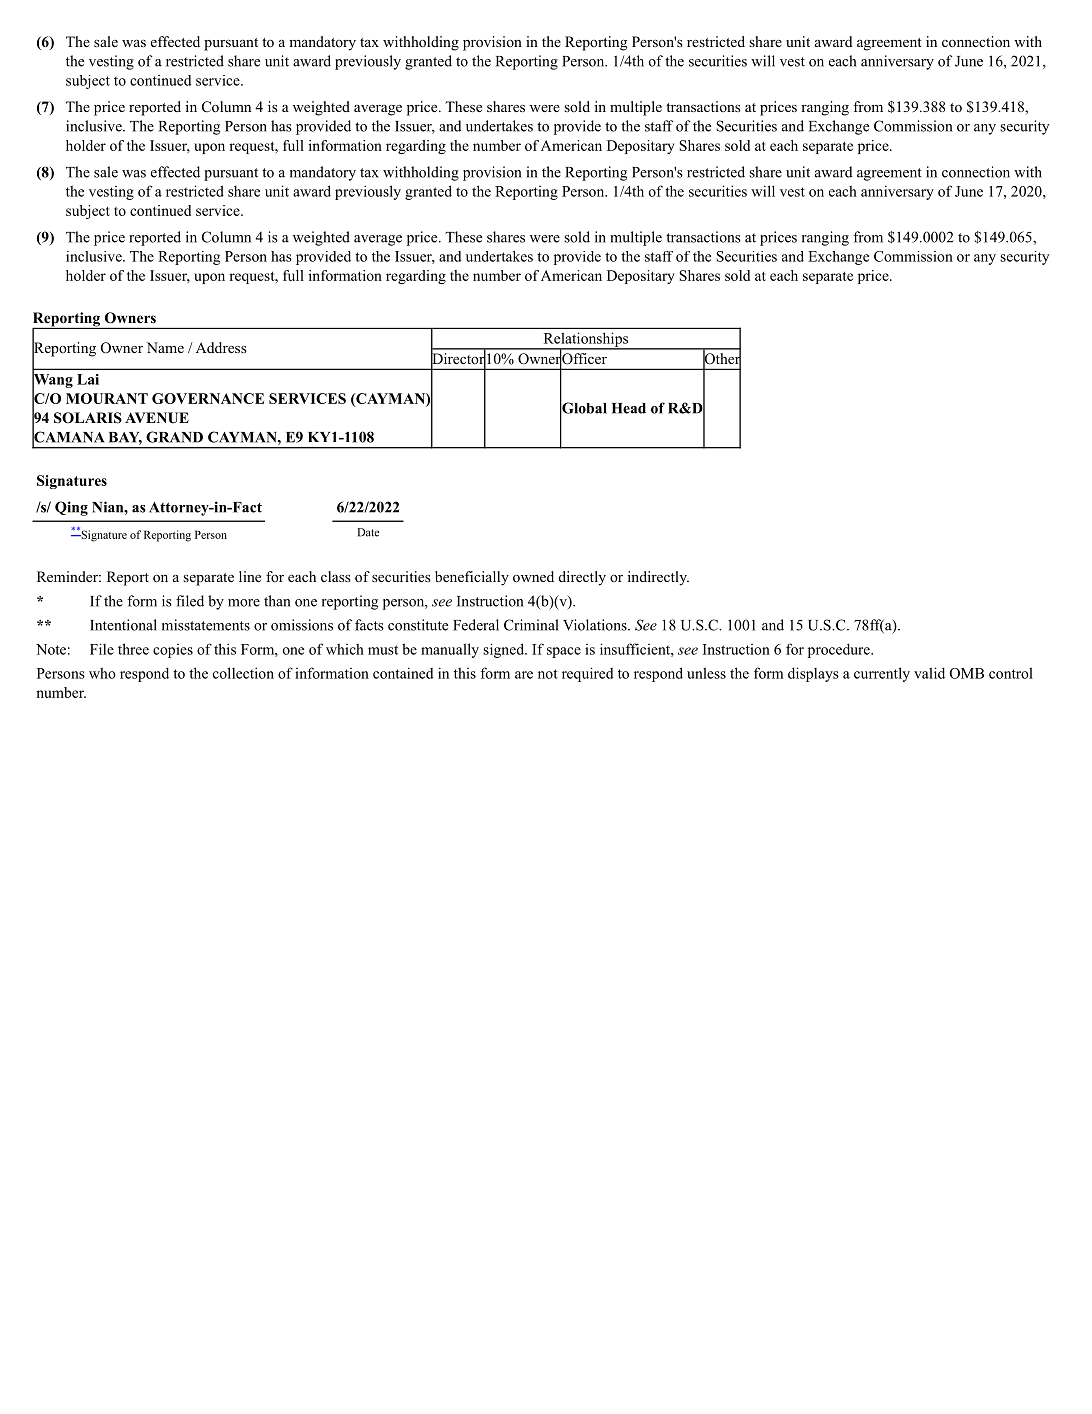  I want to click on beneficially, so click(472, 578).
